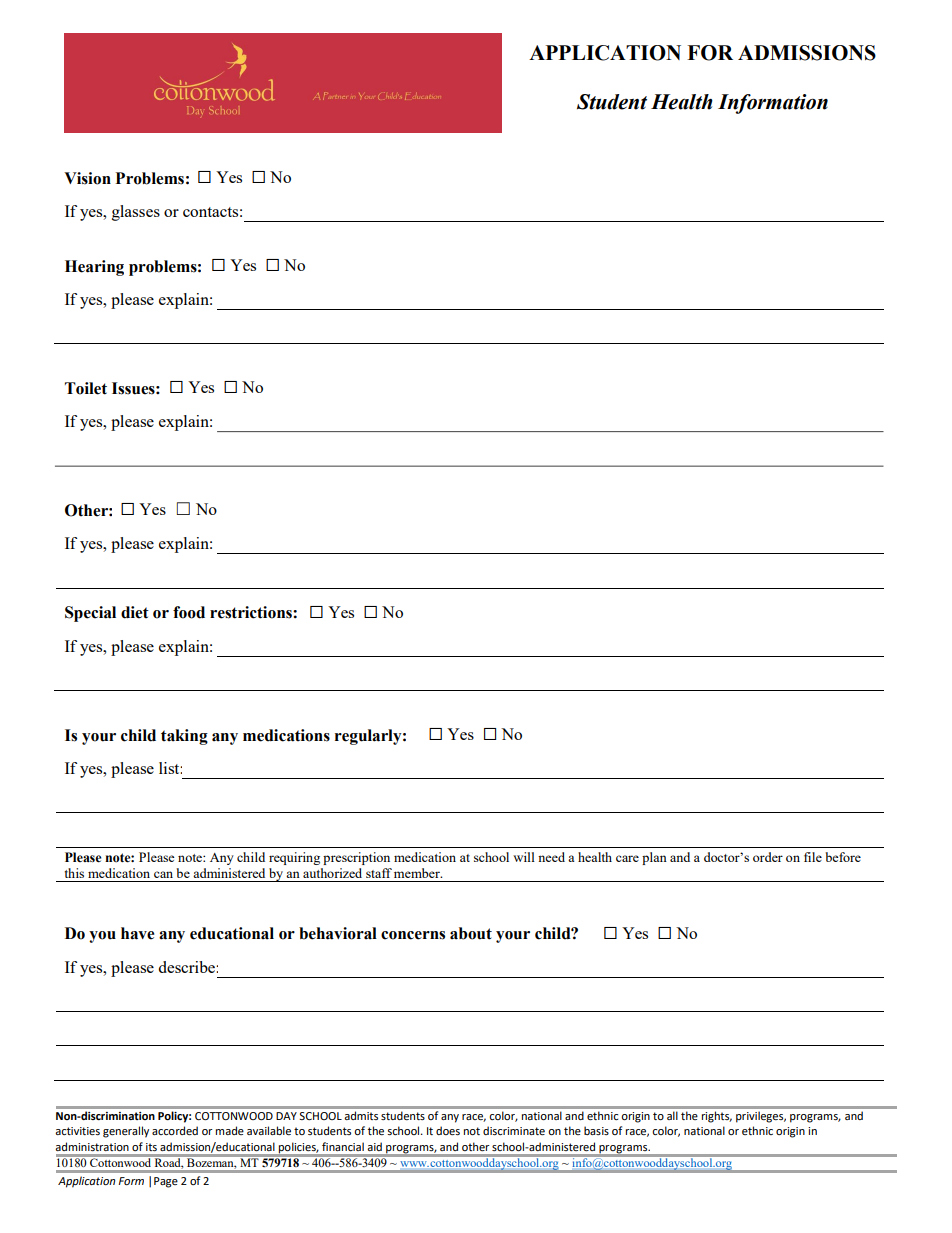  I want to click on accorded, so click(175, 1130).
